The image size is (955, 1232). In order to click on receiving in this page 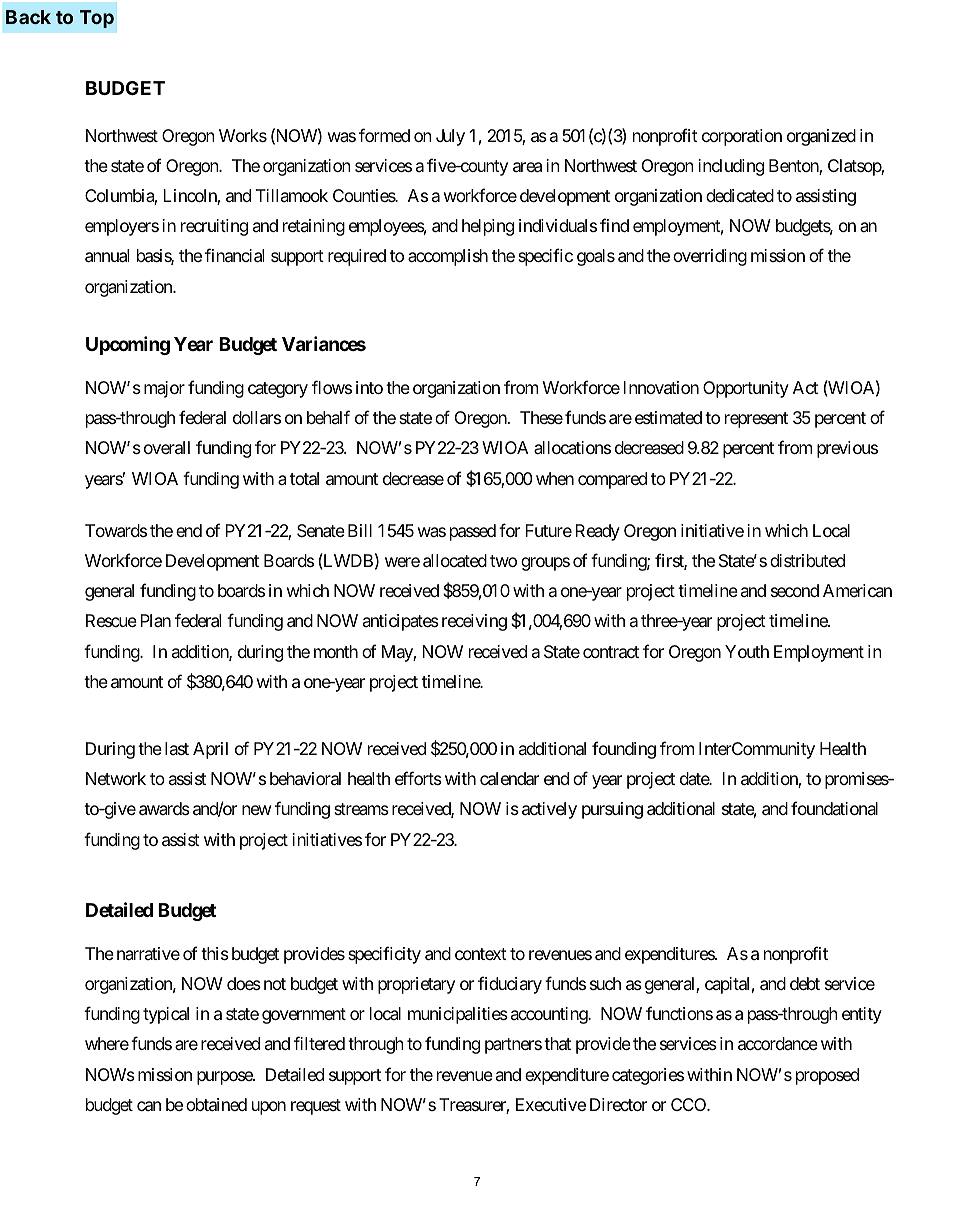, I will do `click(474, 622)`.
